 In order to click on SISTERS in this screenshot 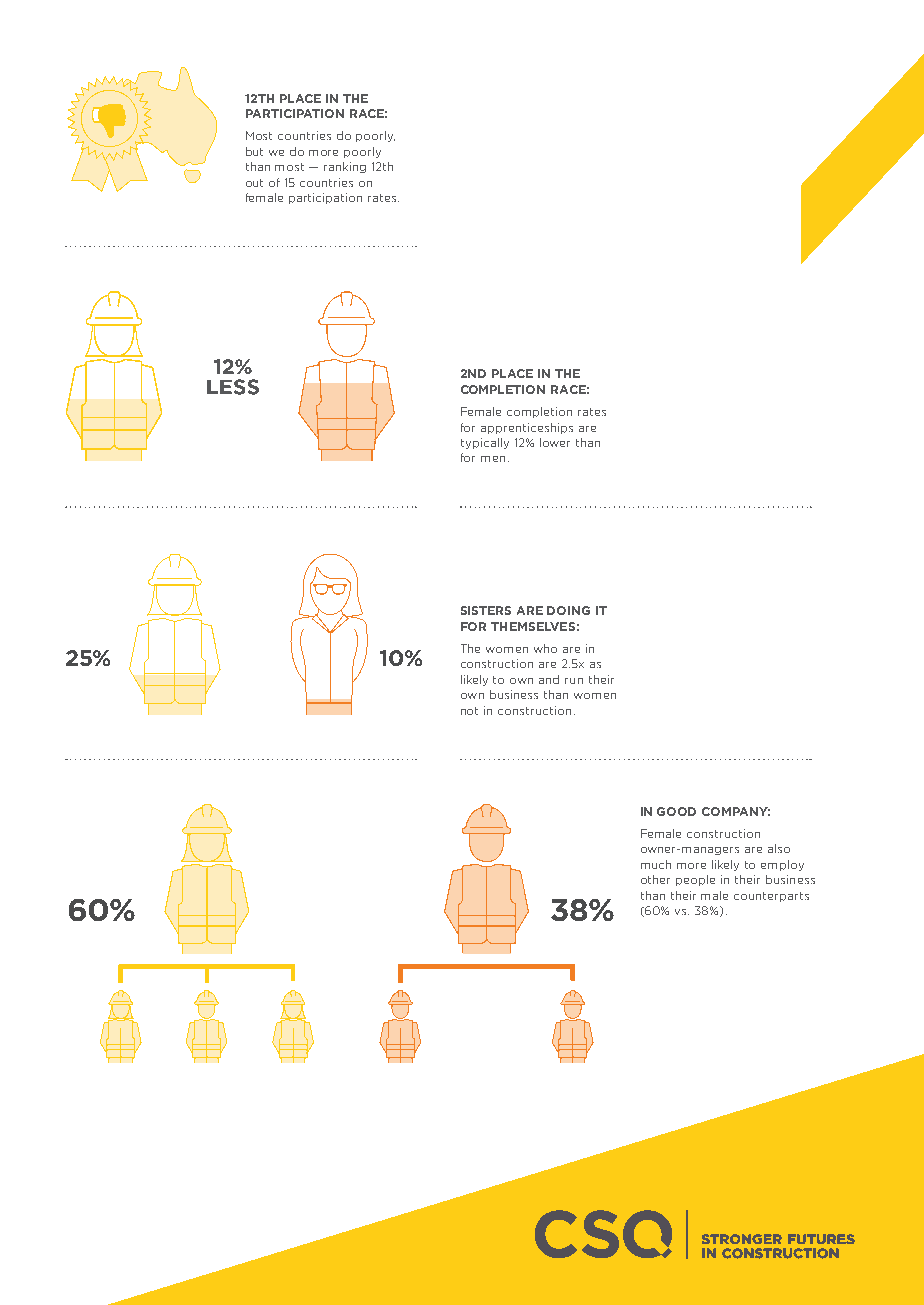, I will do `click(486, 610)`.
